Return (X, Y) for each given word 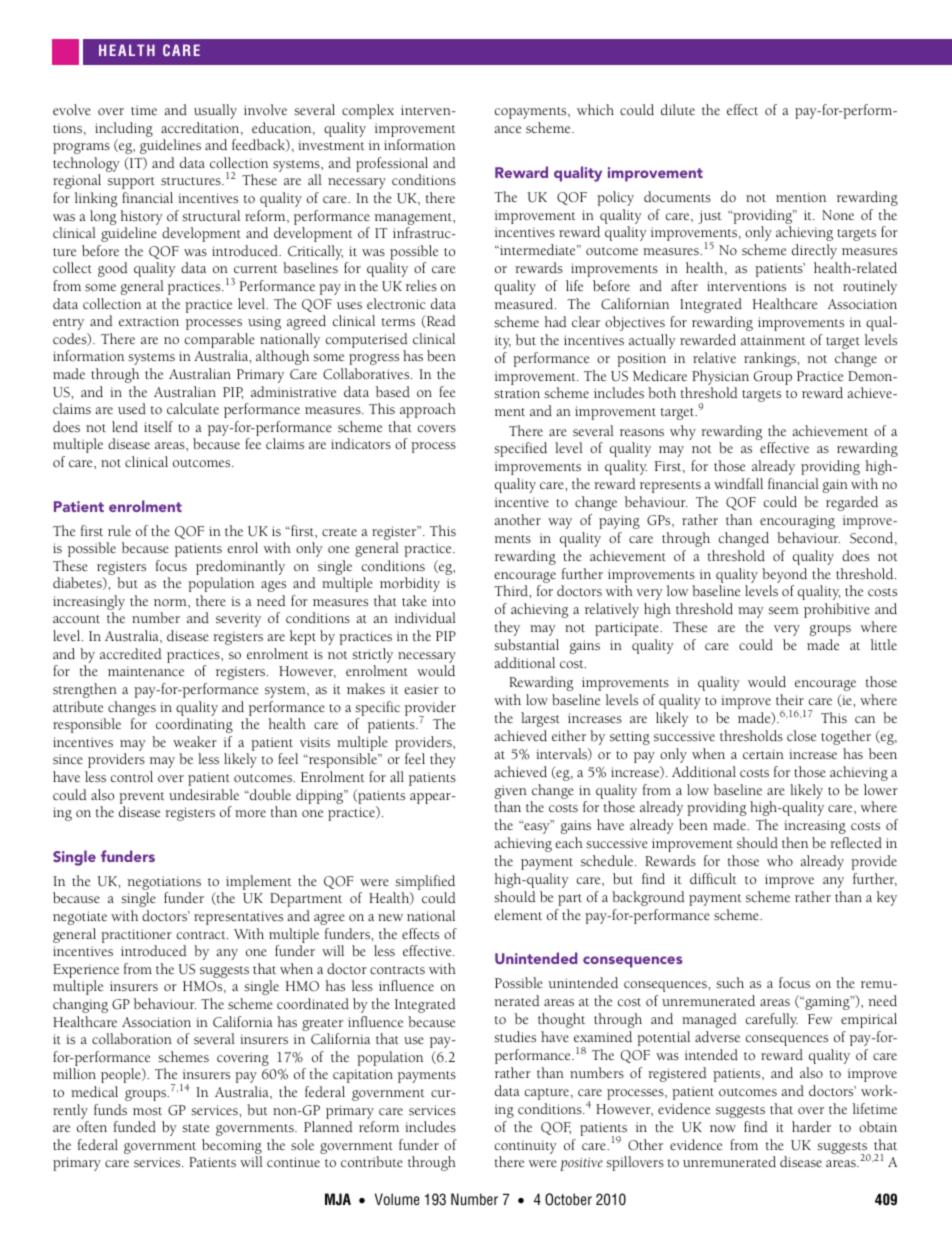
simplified (425, 882)
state (195, 1128)
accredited (131, 653)
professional (392, 166)
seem (783, 611)
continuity (526, 1147)
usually (215, 111)
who (780, 860)
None (838, 215)
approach (428, 410)
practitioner (136, 936)
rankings (771, 359)
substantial (526, 645)
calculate (193, 408)
